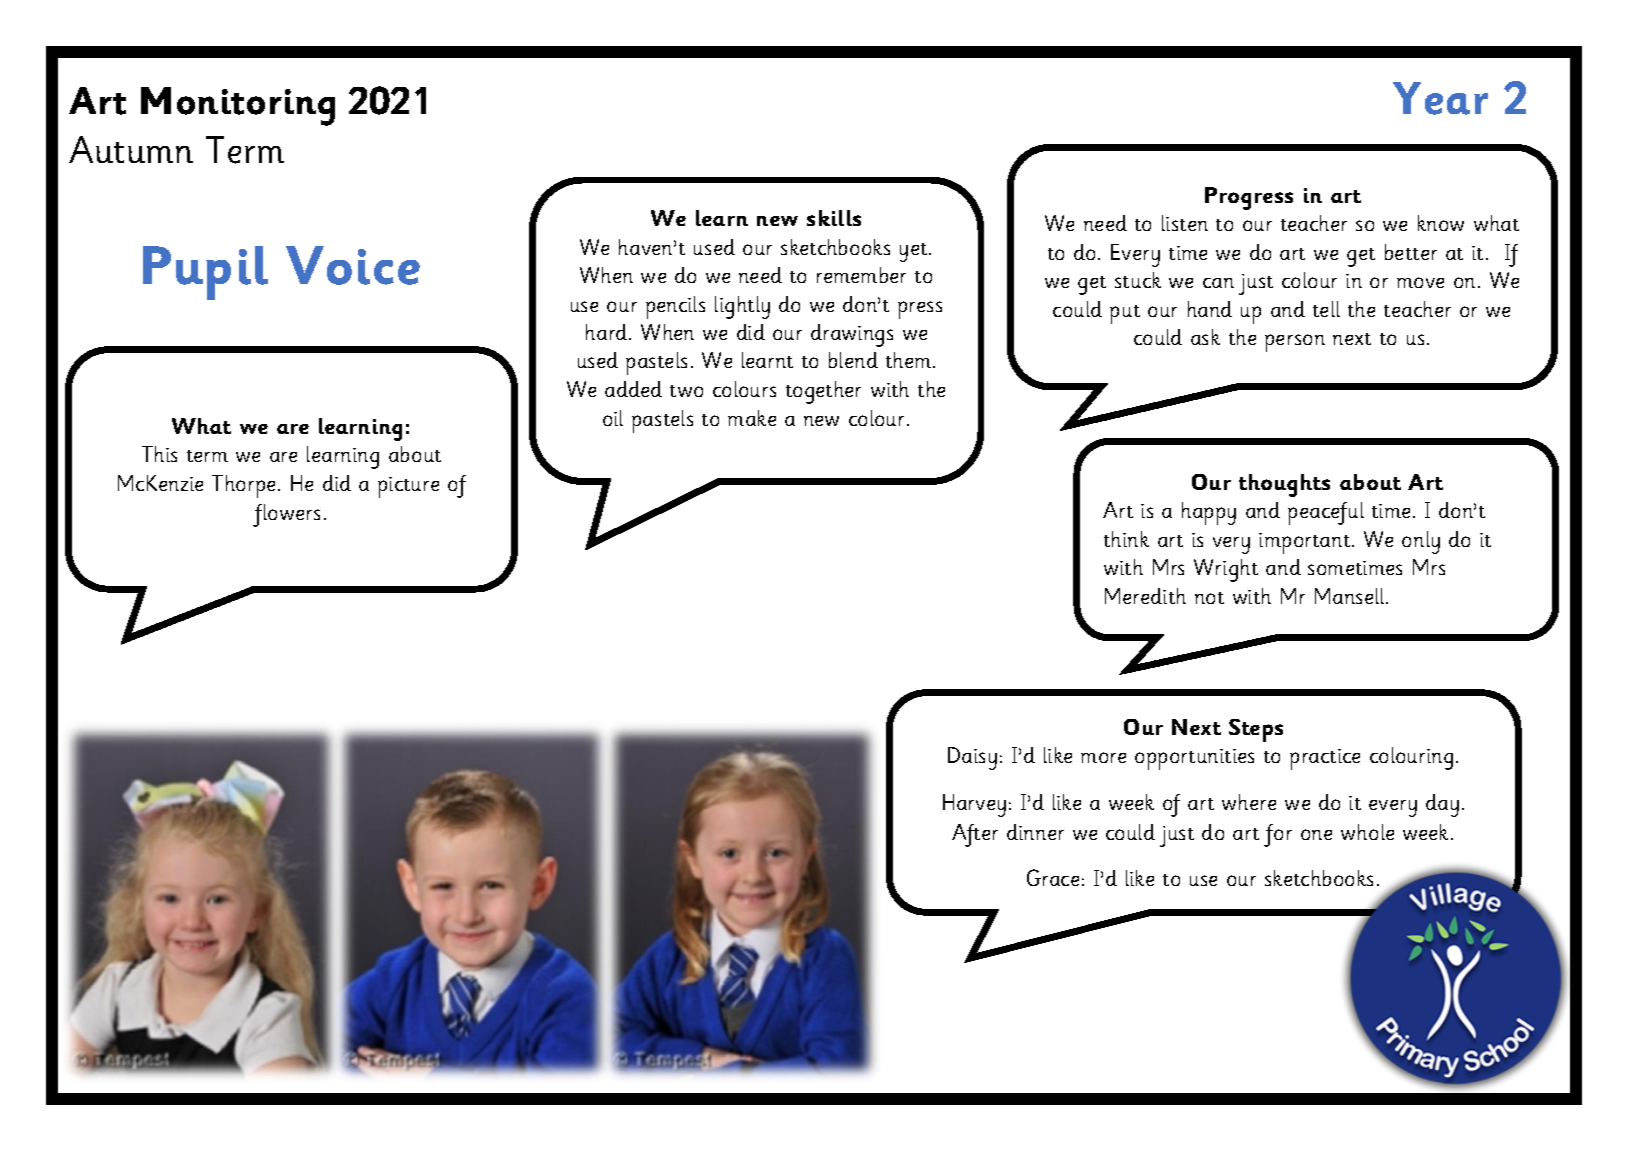  I want to click on for, so click(1278, 835).
